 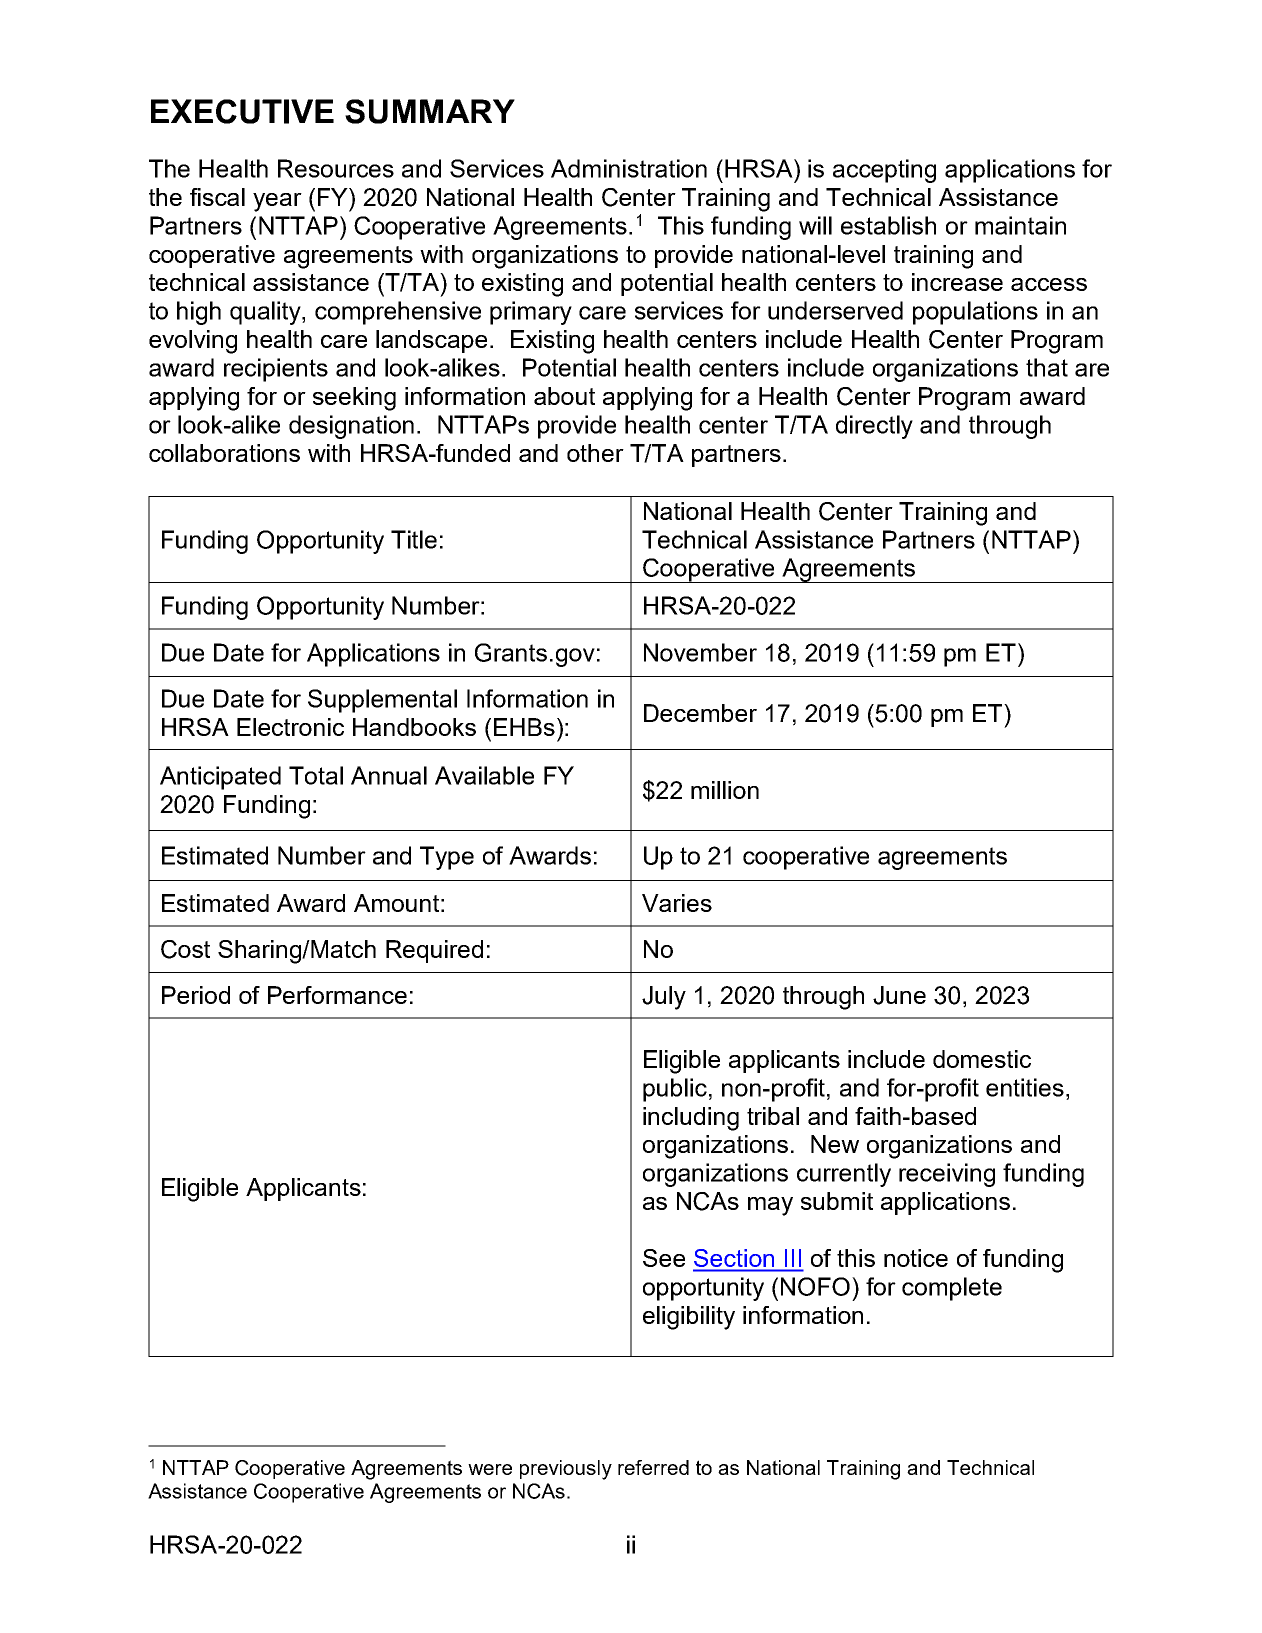 I want to click on were, so click(x=490, y=1469).
